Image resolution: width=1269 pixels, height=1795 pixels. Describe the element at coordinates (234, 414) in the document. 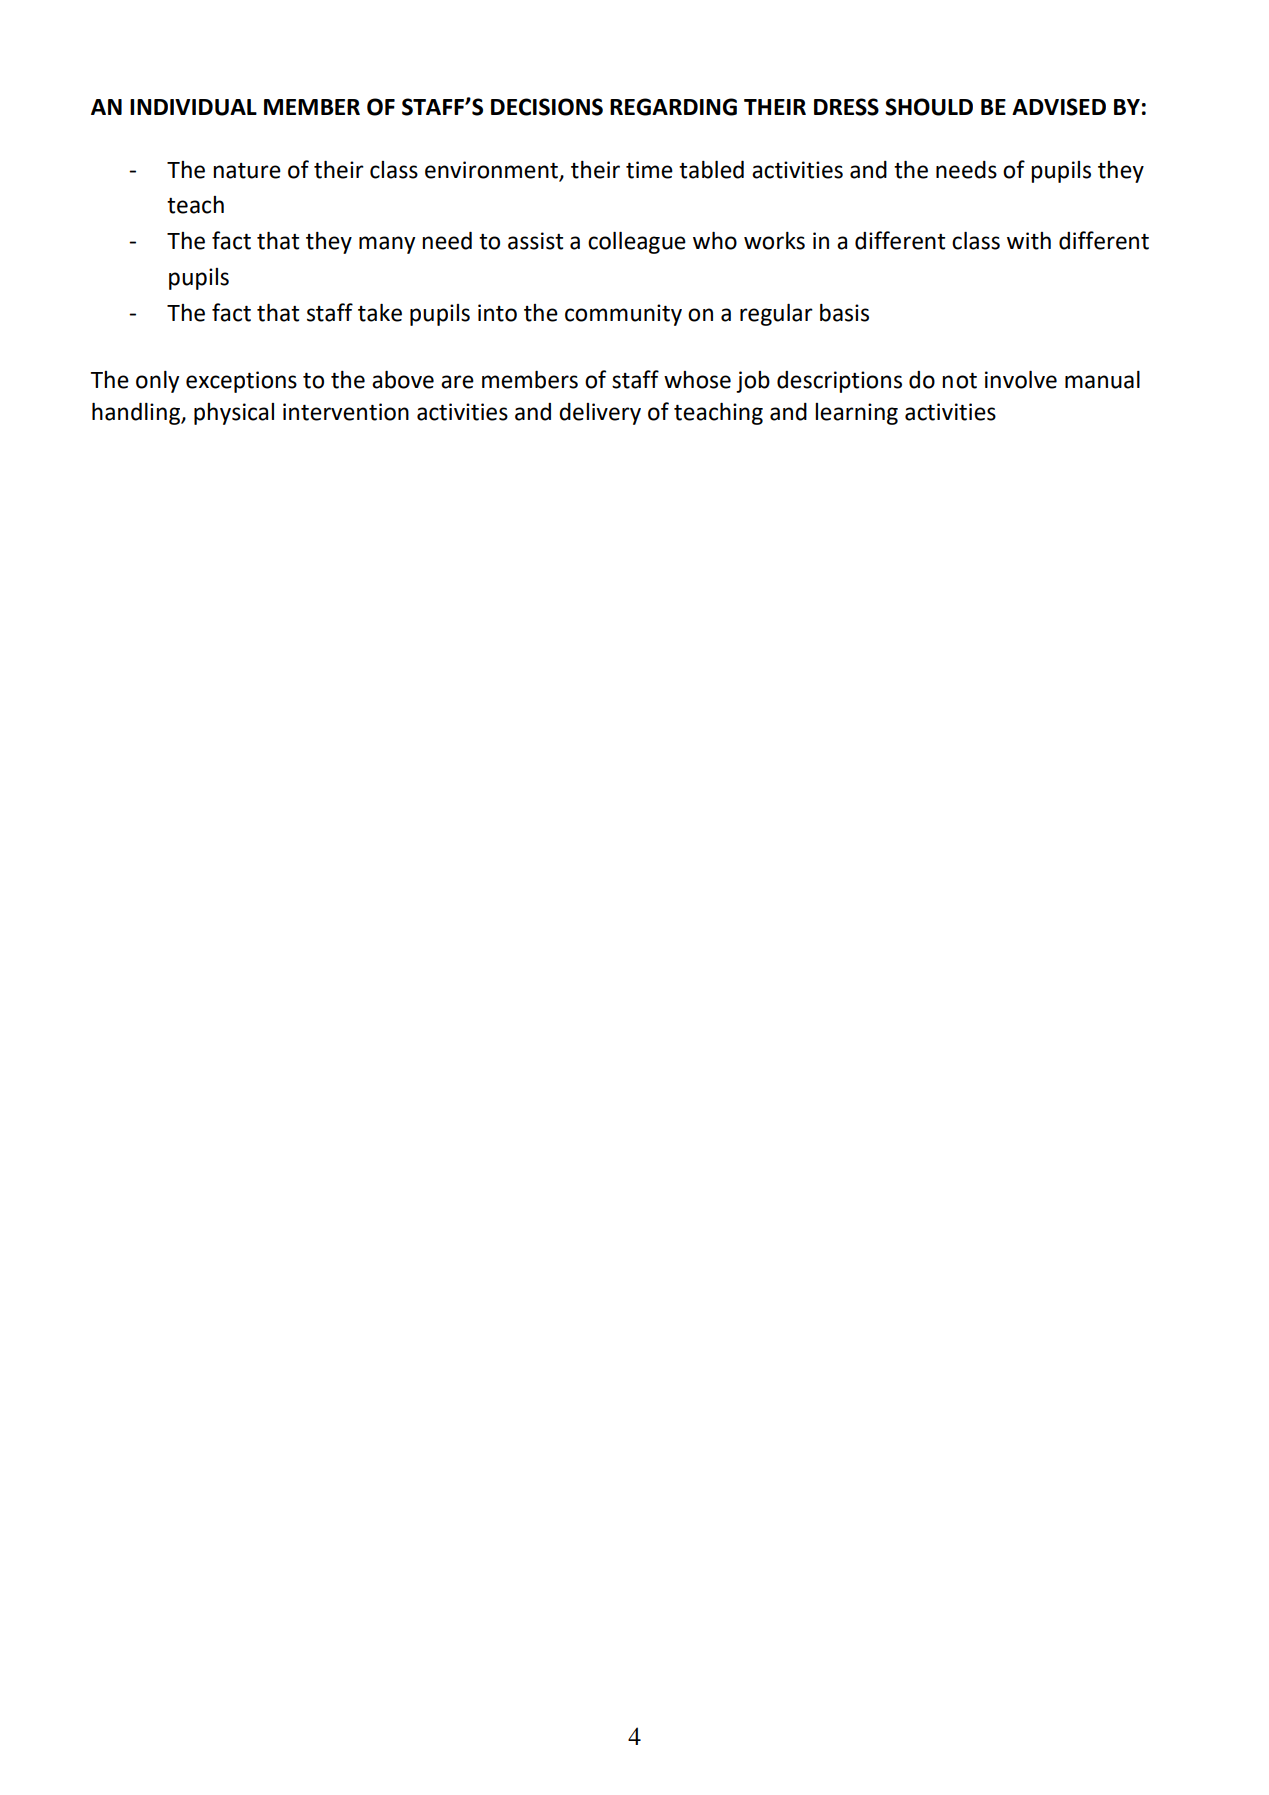

I see `physical` at that location.
